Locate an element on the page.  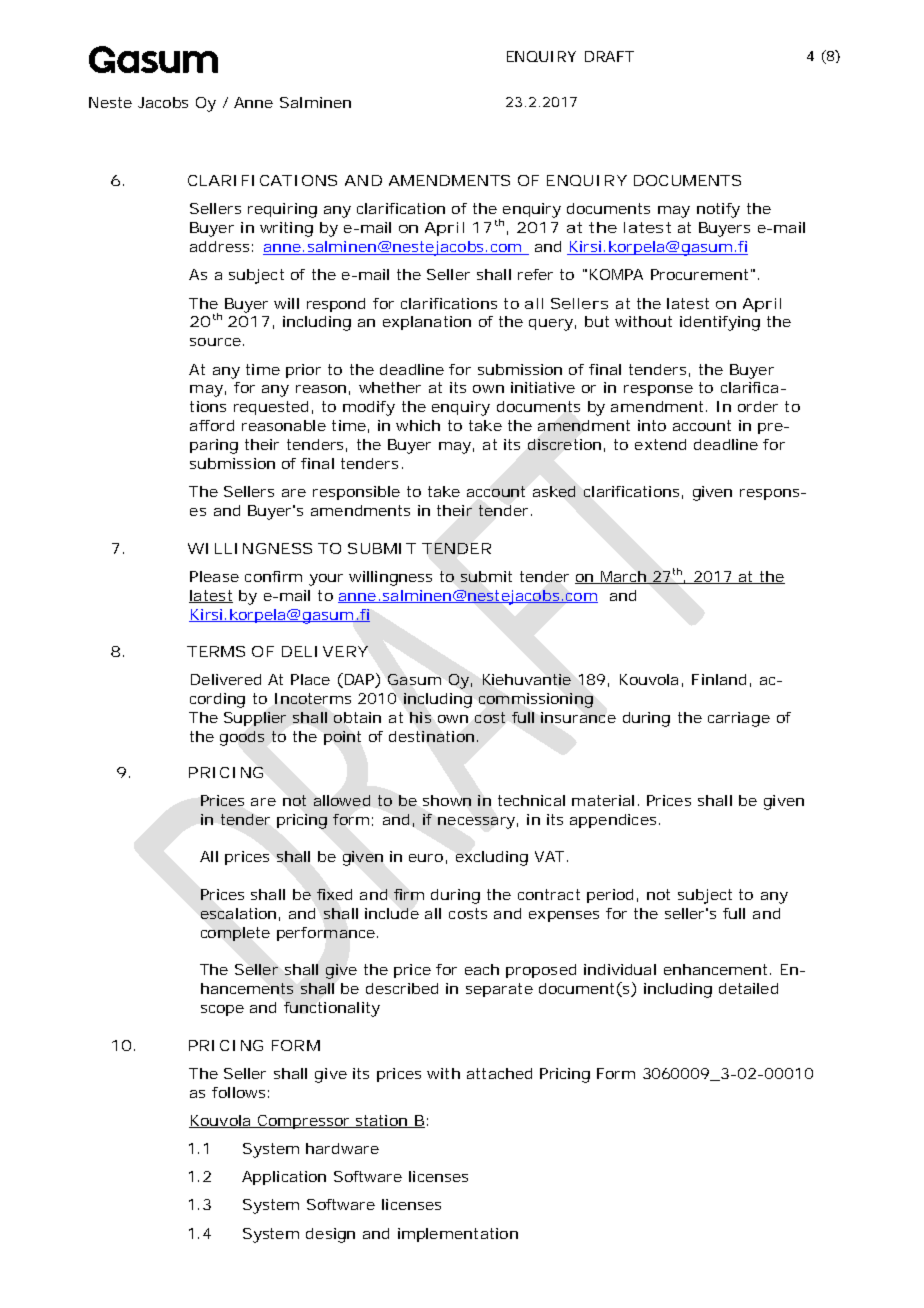
implementation is located at coordinates (458, 1235).
